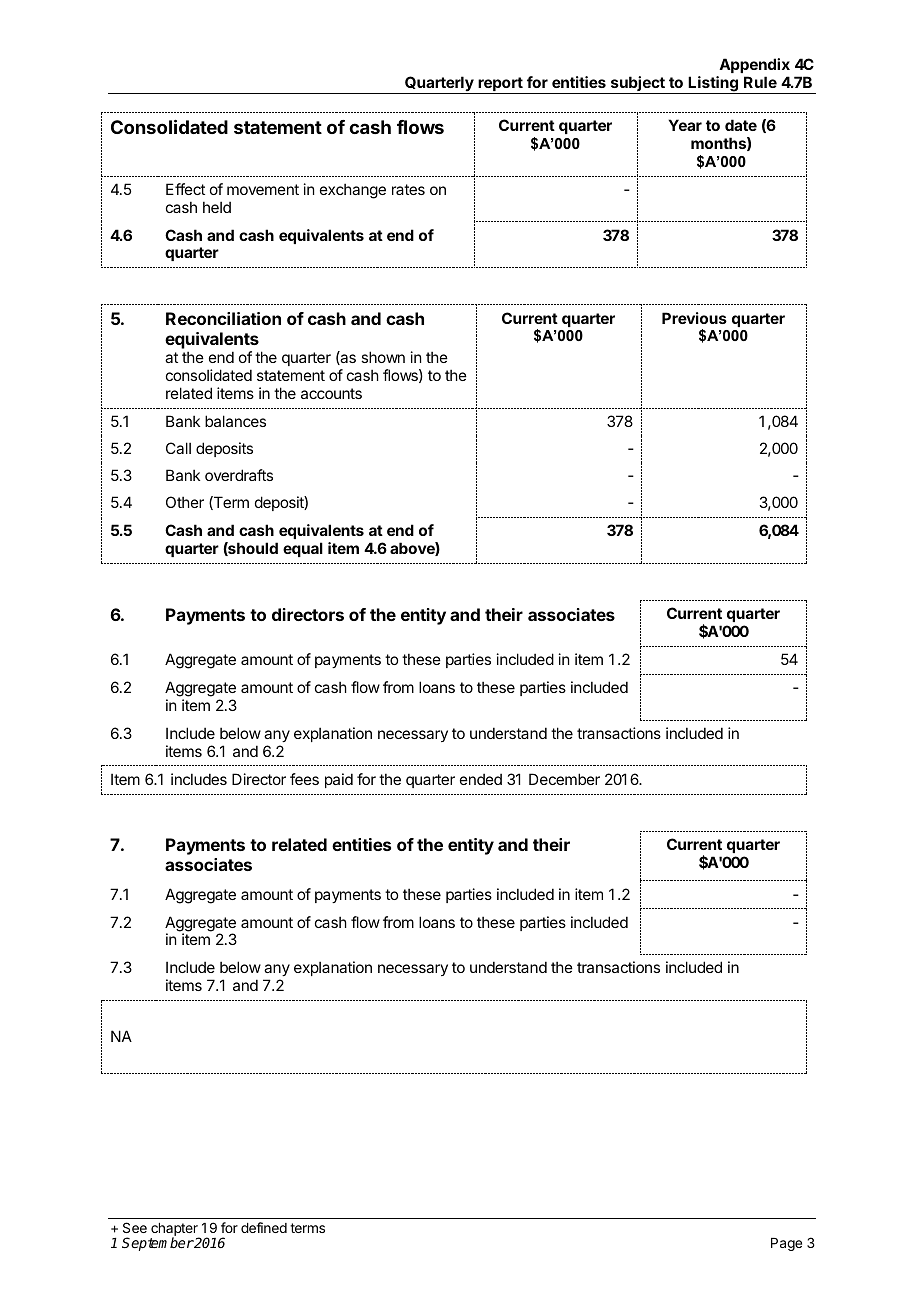  What do you see at coordinates (713, 85) in the image?
I see `Listing` at bounding box center [713, 85].
